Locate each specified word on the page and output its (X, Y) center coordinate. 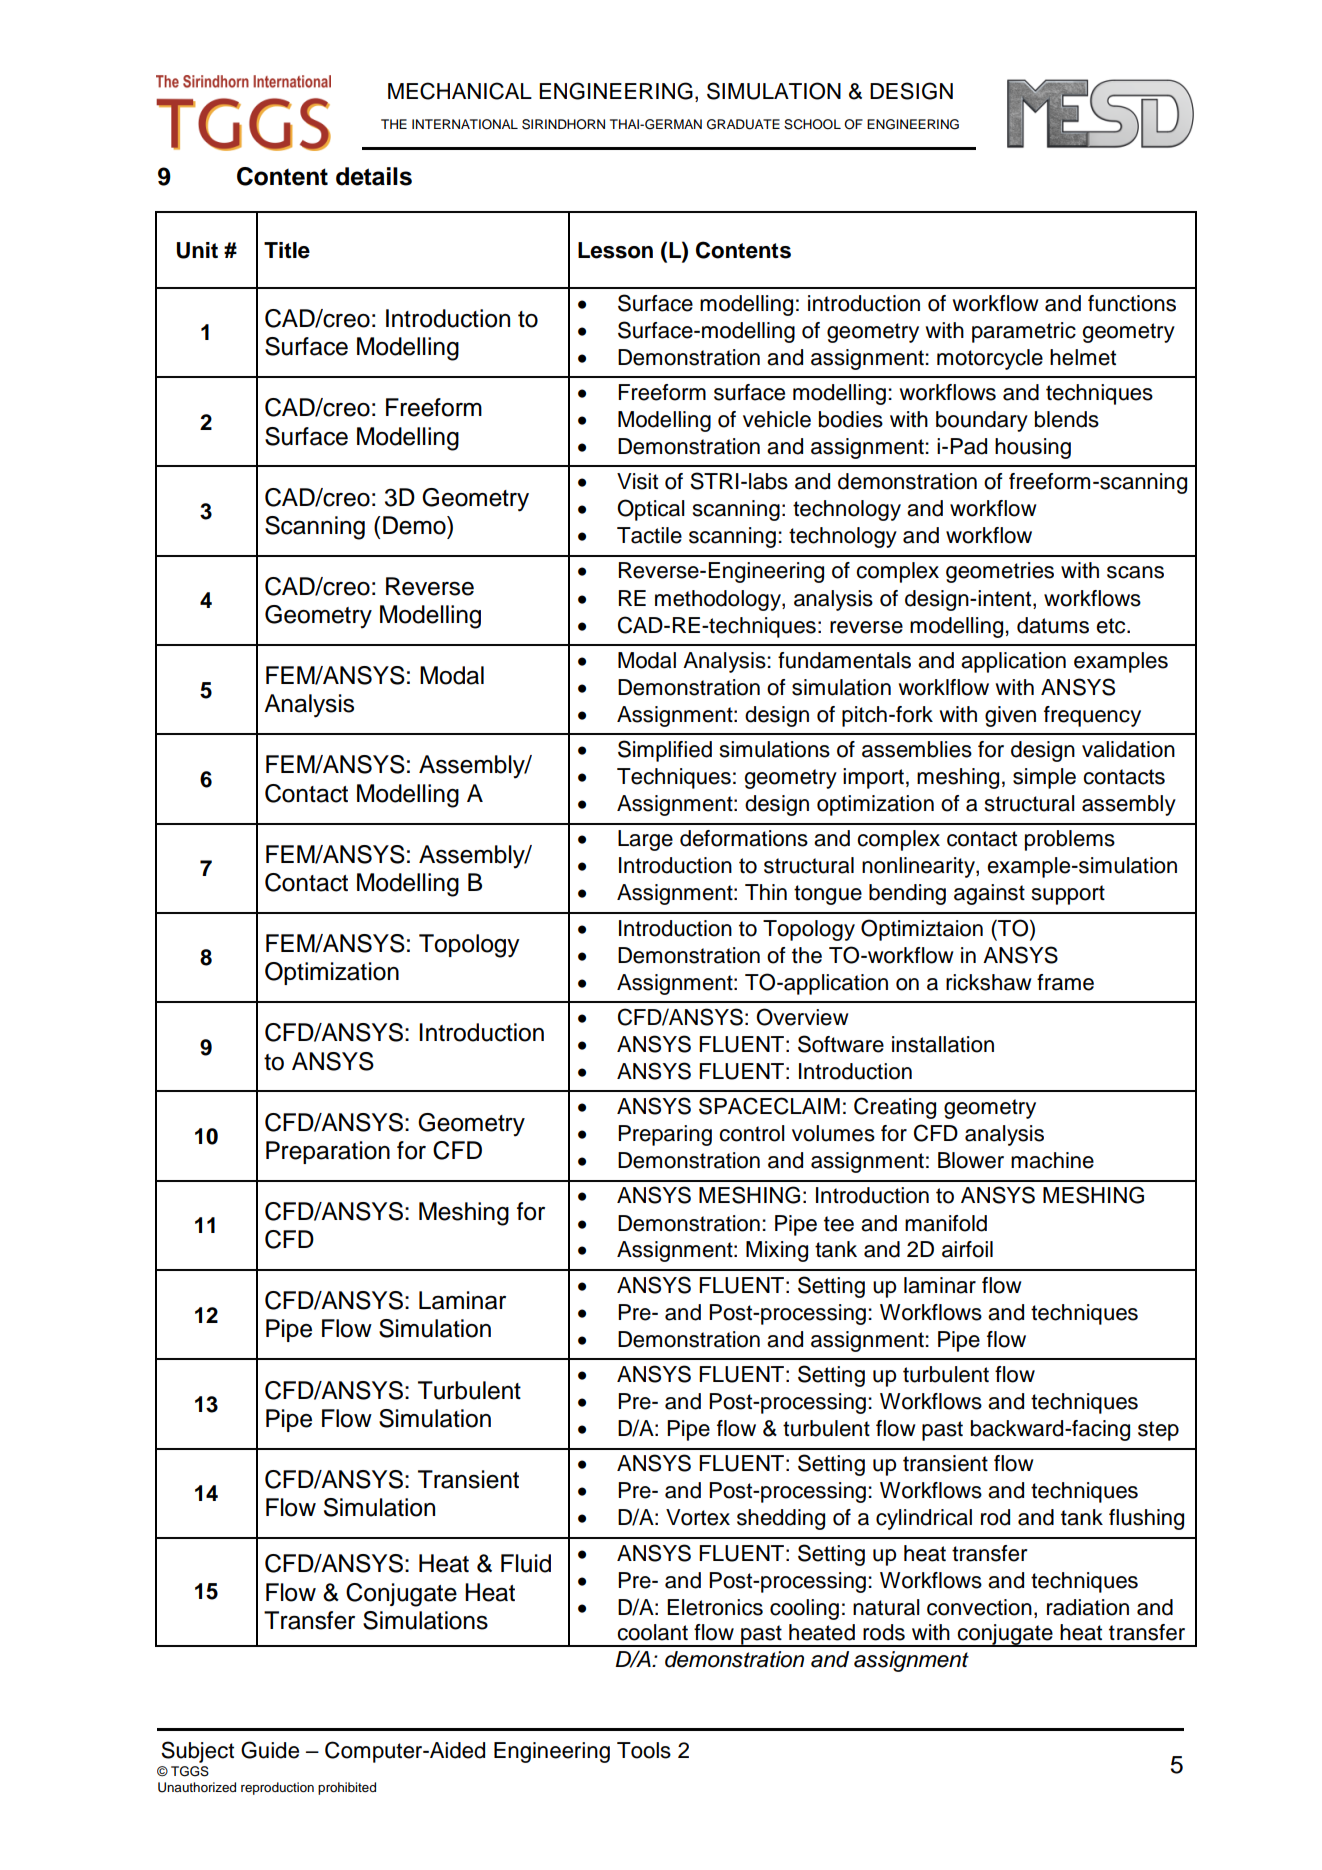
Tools (644, 1750)
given (1010, 716)
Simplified (665, 751)
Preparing (665, 1135)
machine (1052, 1160)
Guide (270, 1750)
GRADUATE (743, 124)
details (374, 176)
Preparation (328, 1152)
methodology (719, 600)
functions (1132, 303)
